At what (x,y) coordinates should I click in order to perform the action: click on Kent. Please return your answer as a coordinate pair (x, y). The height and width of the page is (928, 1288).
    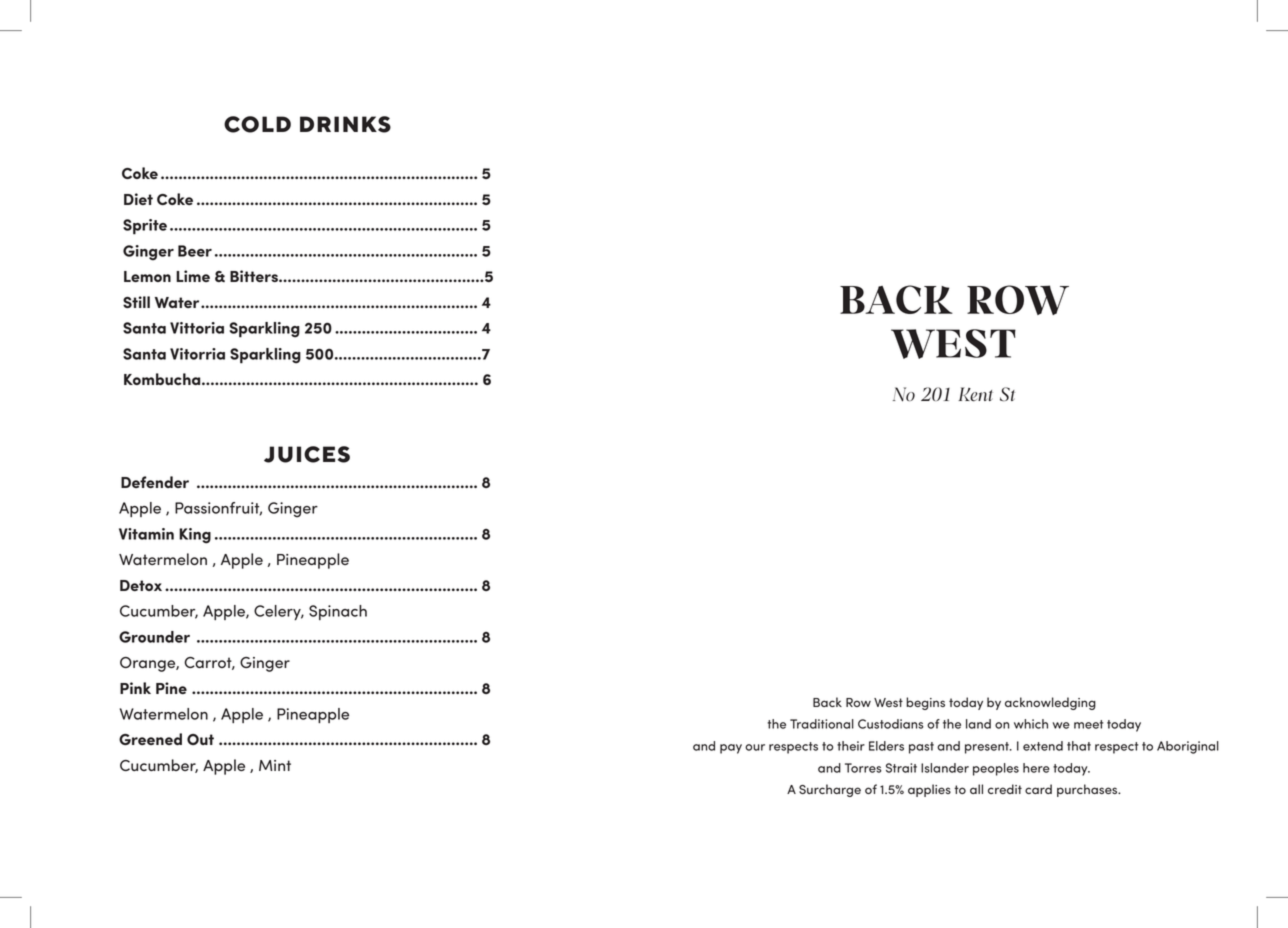
    Looking at the image, I should click on (975, 394).
